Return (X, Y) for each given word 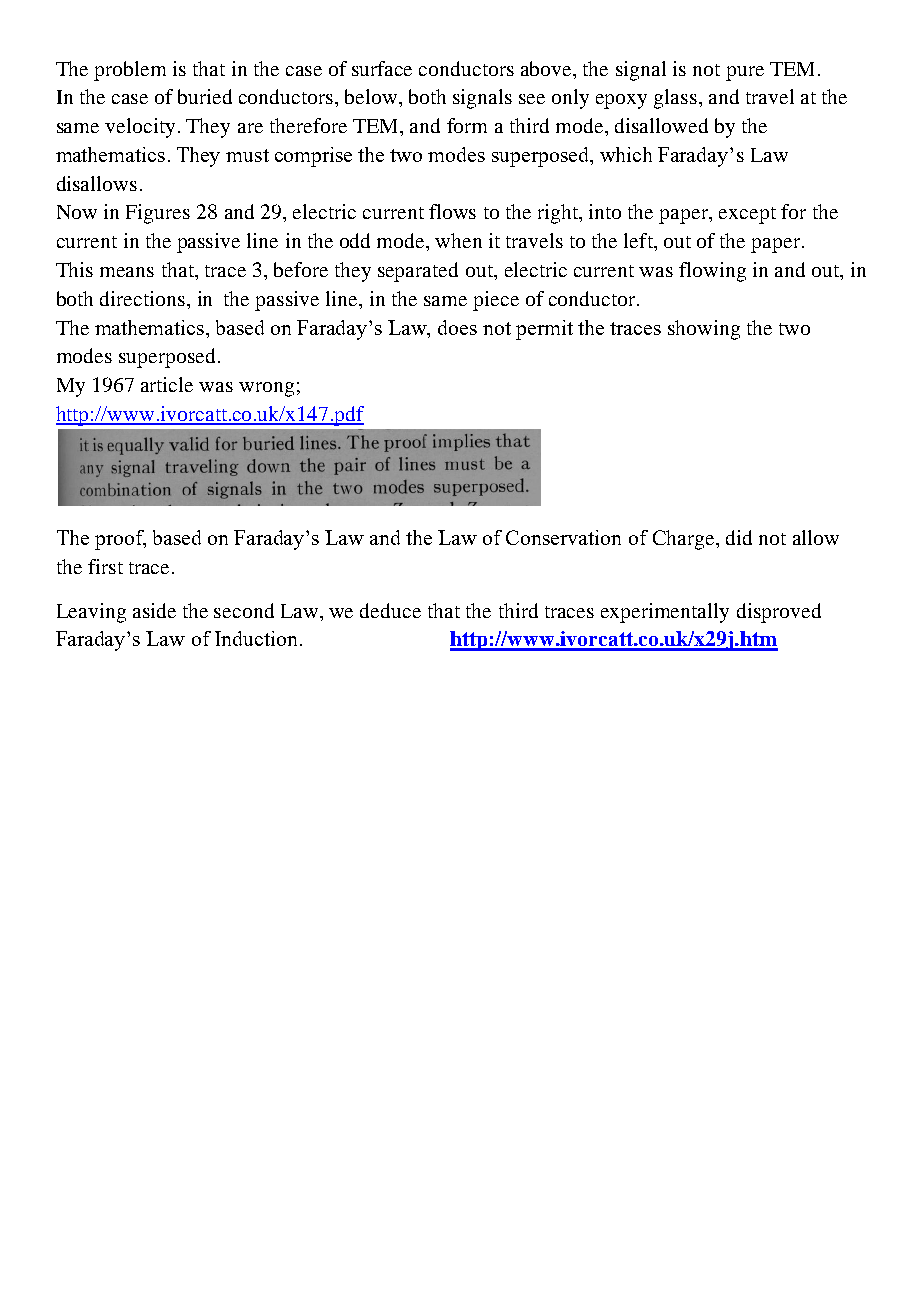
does (457, 327)
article (167, 384)
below (372, 96)
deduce (390, 610)
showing (704, 330)
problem (130, 71)
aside (154, 610)
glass (675, 99)
